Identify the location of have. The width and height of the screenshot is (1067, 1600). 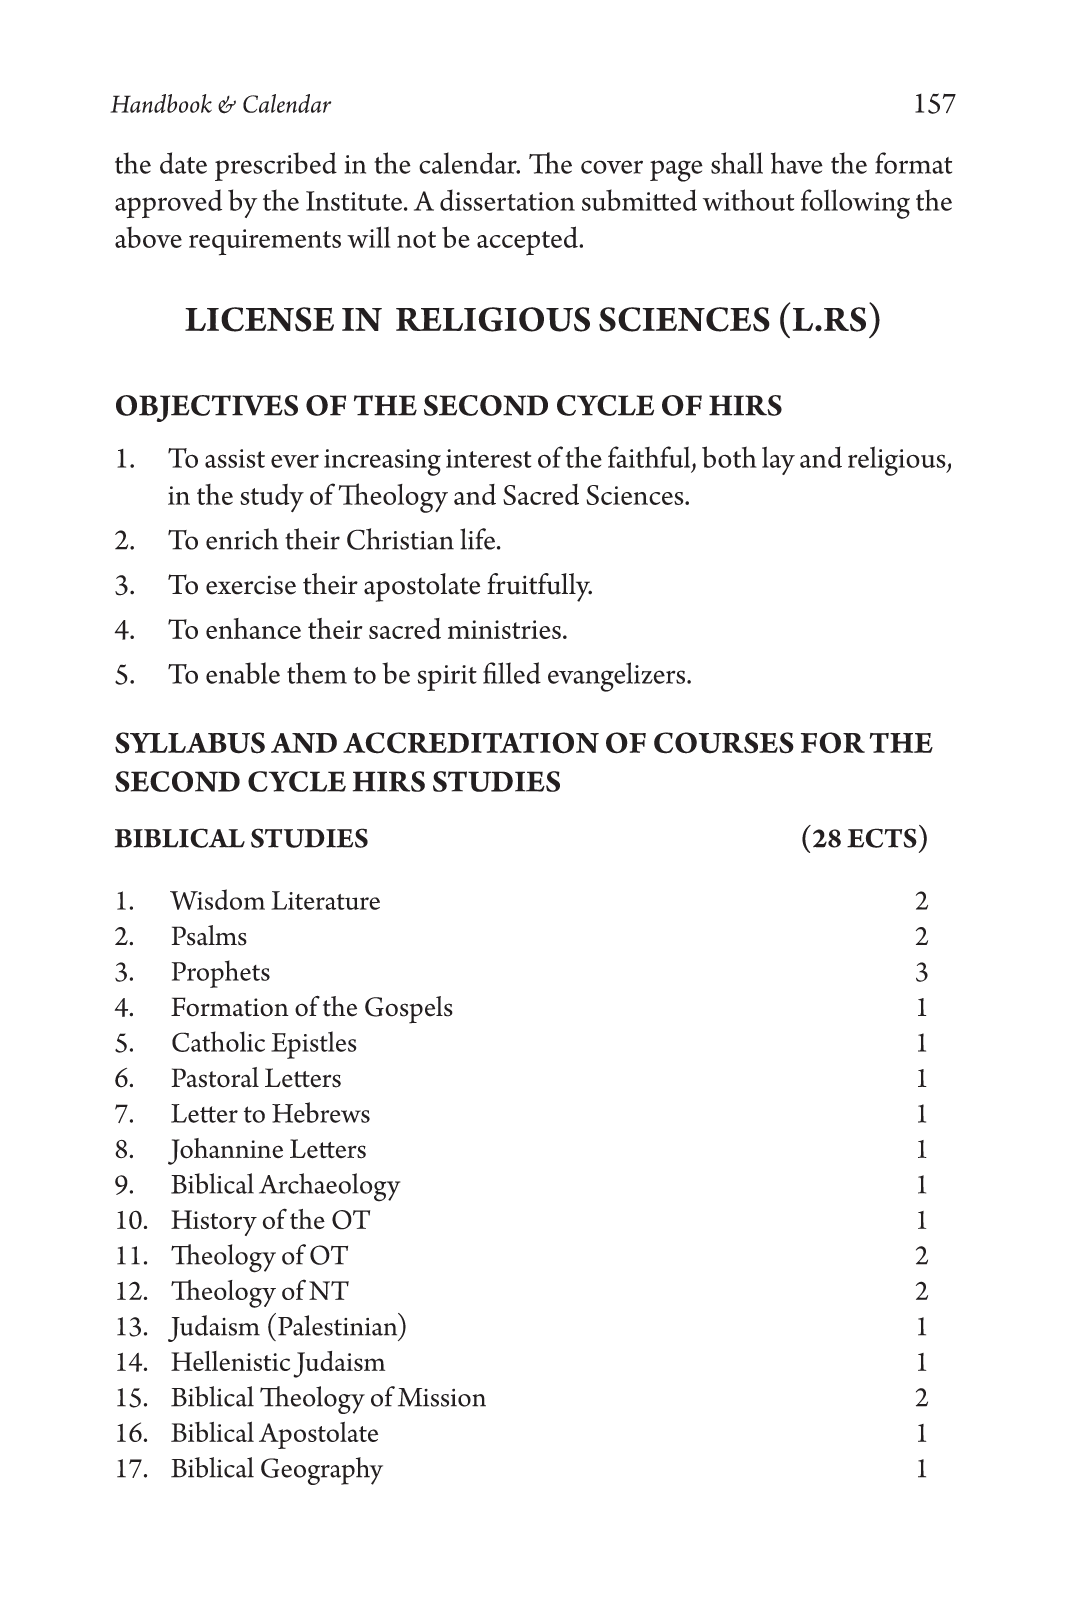
(797, 163).
